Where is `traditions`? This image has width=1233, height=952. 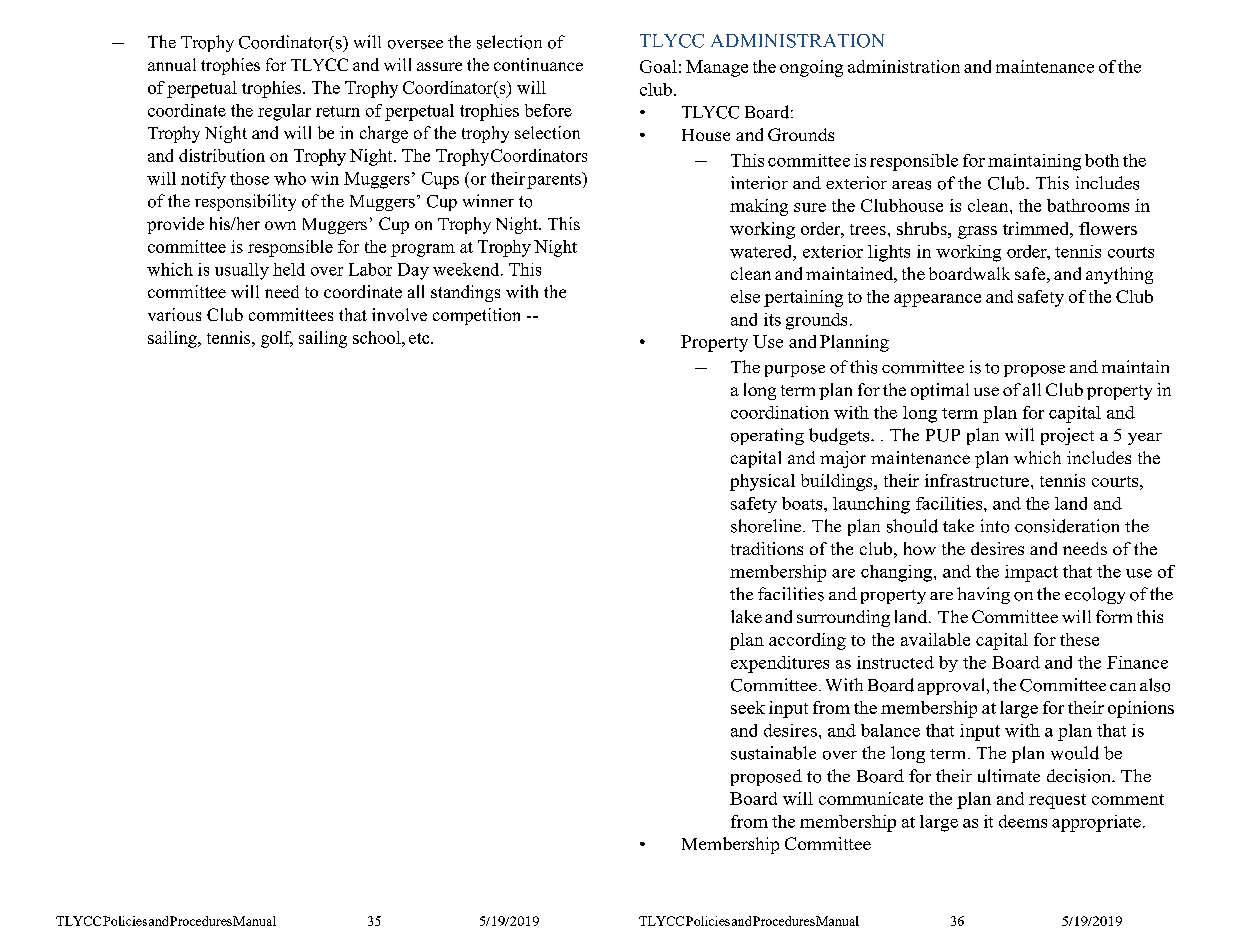
traditions is located at coordinates (767, 548).
